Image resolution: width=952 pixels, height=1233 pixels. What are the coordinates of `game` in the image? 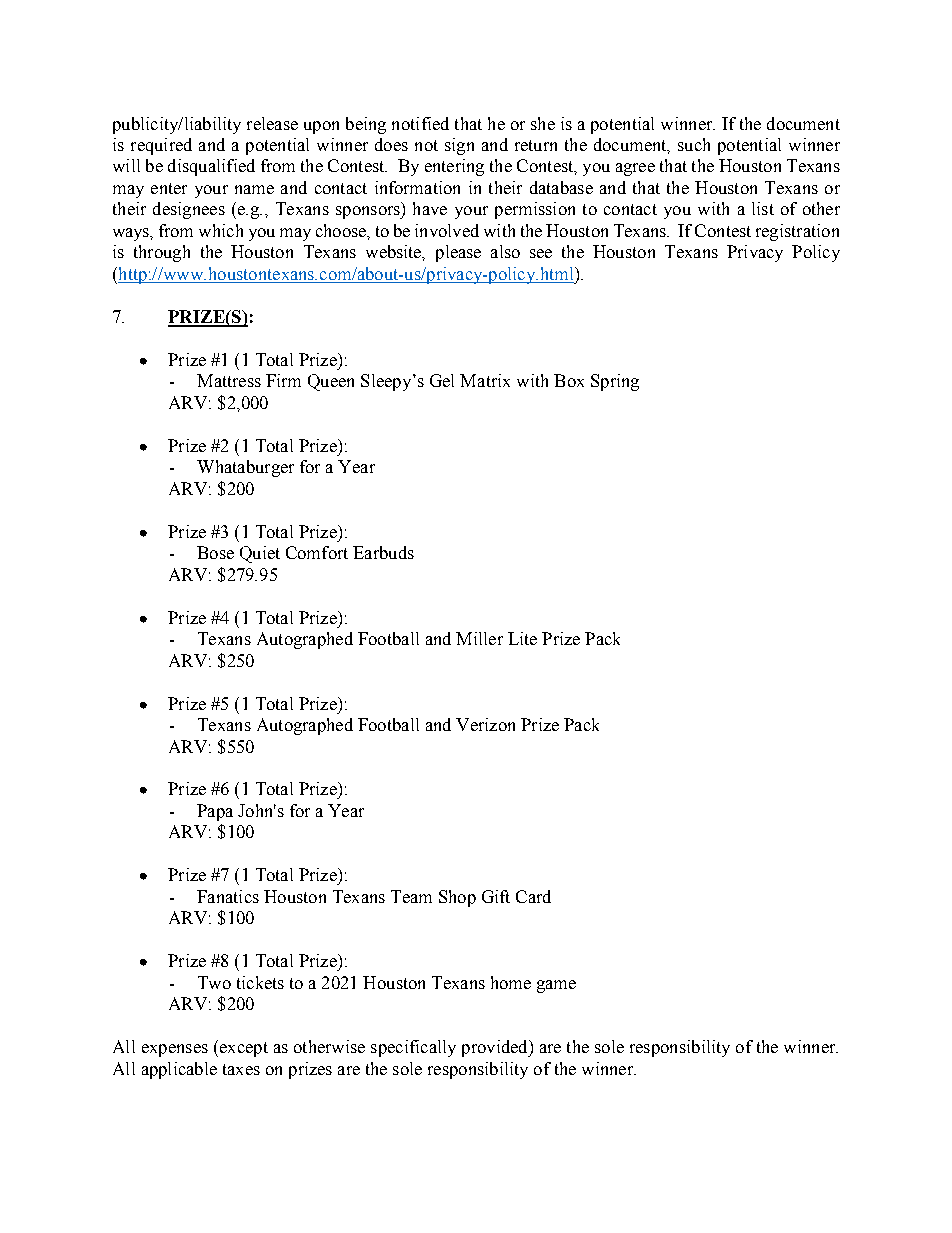 It's located at (556, 986).
